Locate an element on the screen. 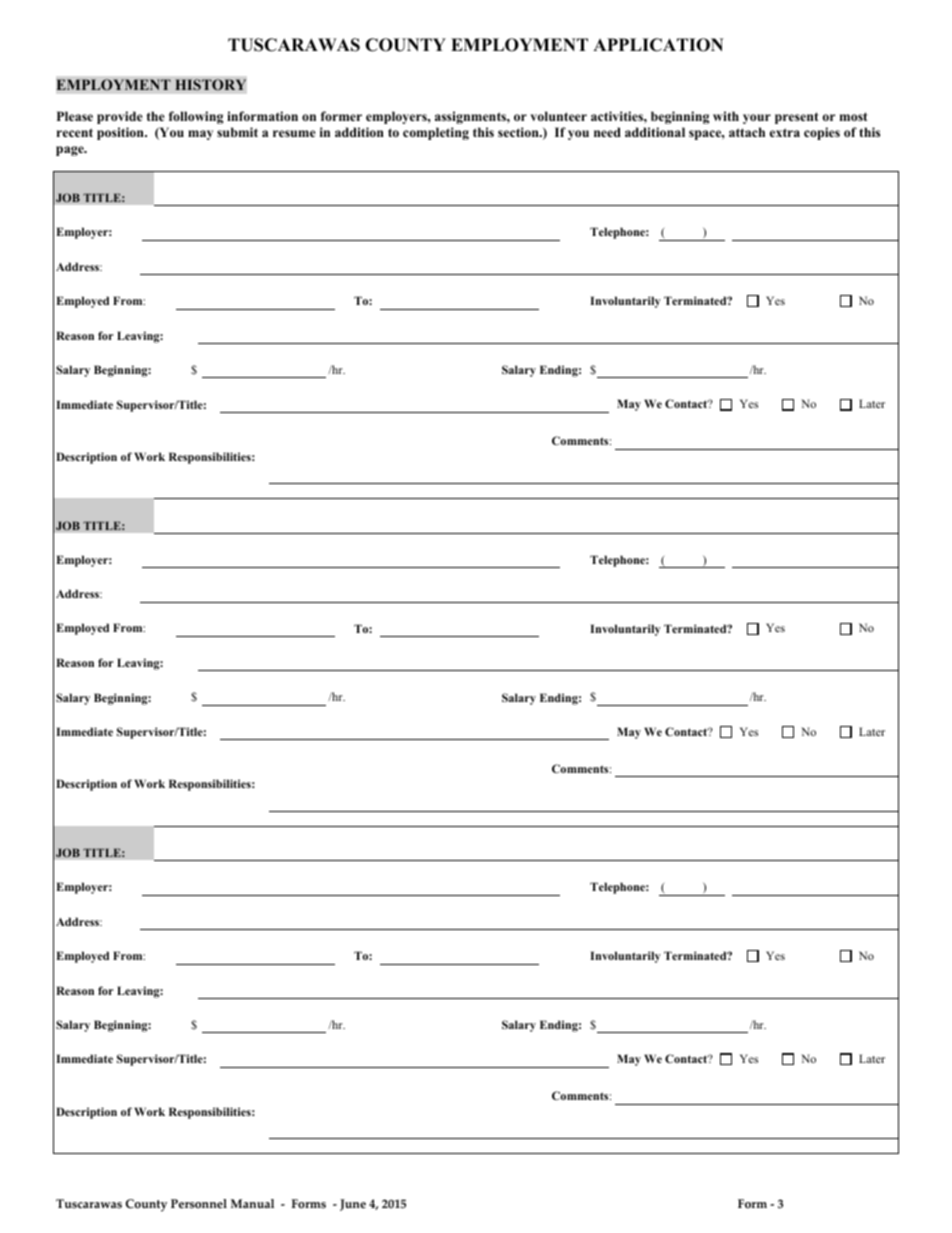 The image size is (952, 1233). HISTORY is located at coordinates (211, 85).
